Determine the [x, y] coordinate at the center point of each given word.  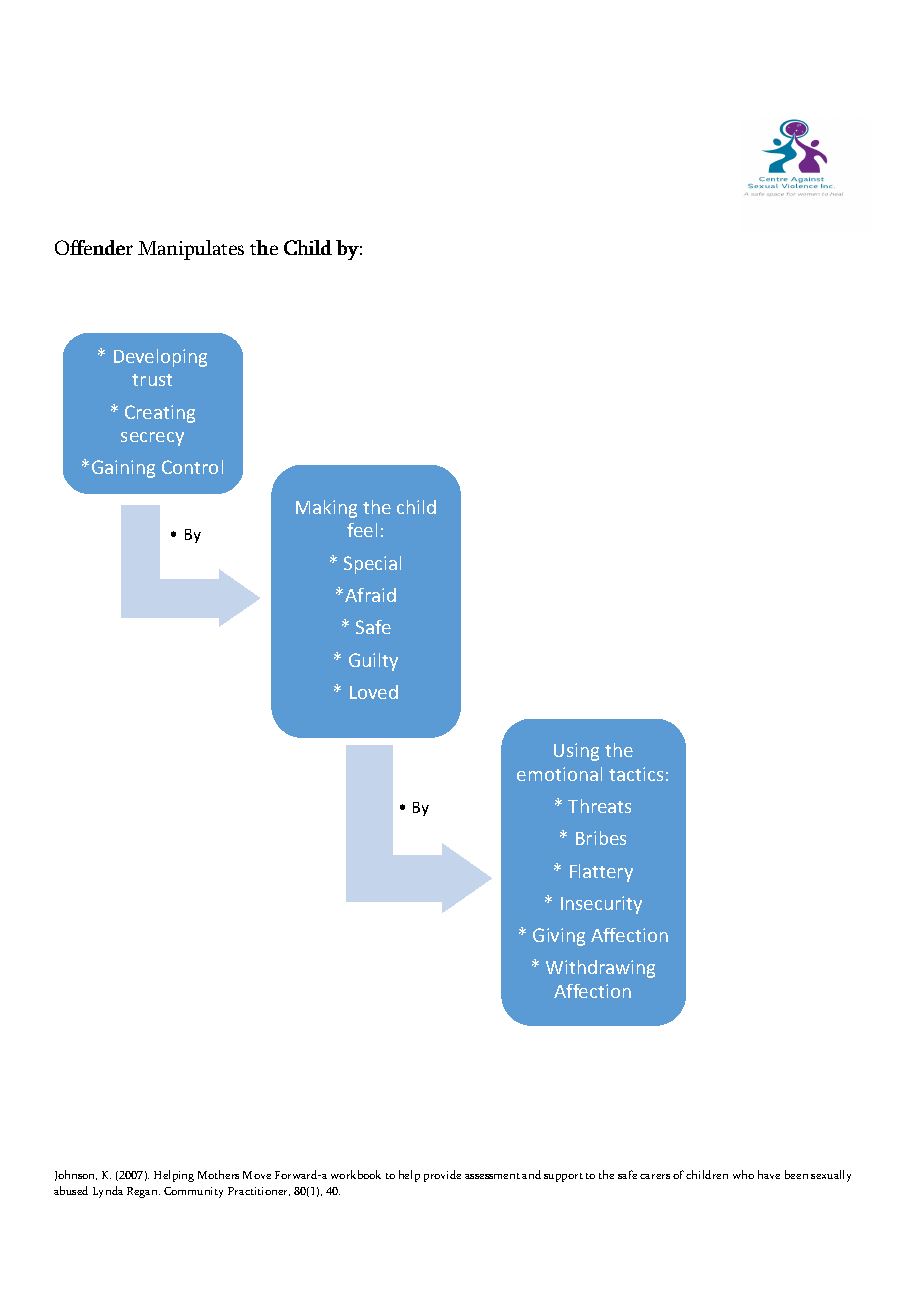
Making [326, 509]
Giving [559, 937]
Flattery [601, 873]
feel [362, 530]
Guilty [373, 662]
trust [152, 380]
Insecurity [601, 905]
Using [576, 752]
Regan [143, 1192]
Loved [374, 692]
